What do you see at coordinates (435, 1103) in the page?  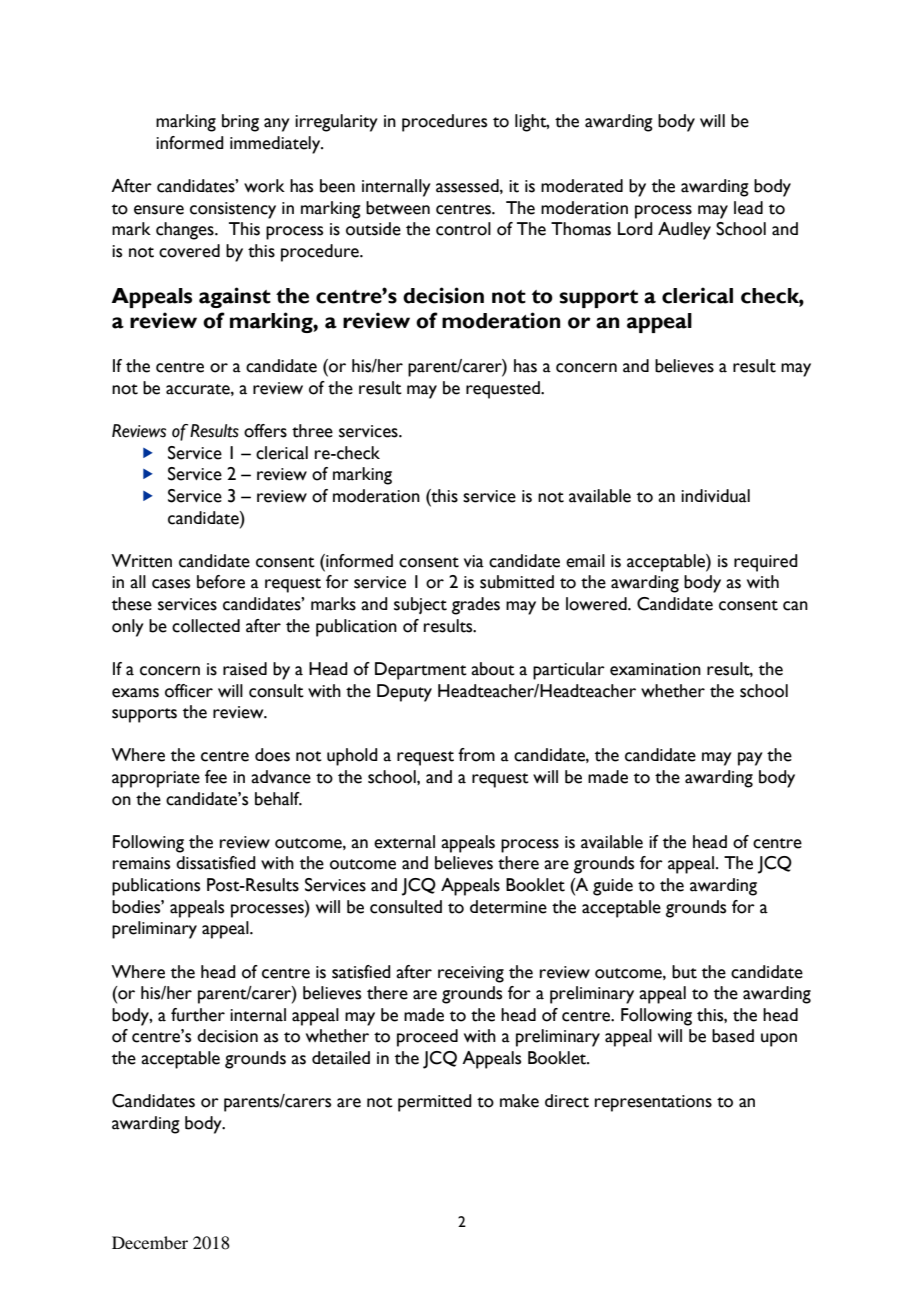 I see `permitted` at bounding box center [435, 1103].
